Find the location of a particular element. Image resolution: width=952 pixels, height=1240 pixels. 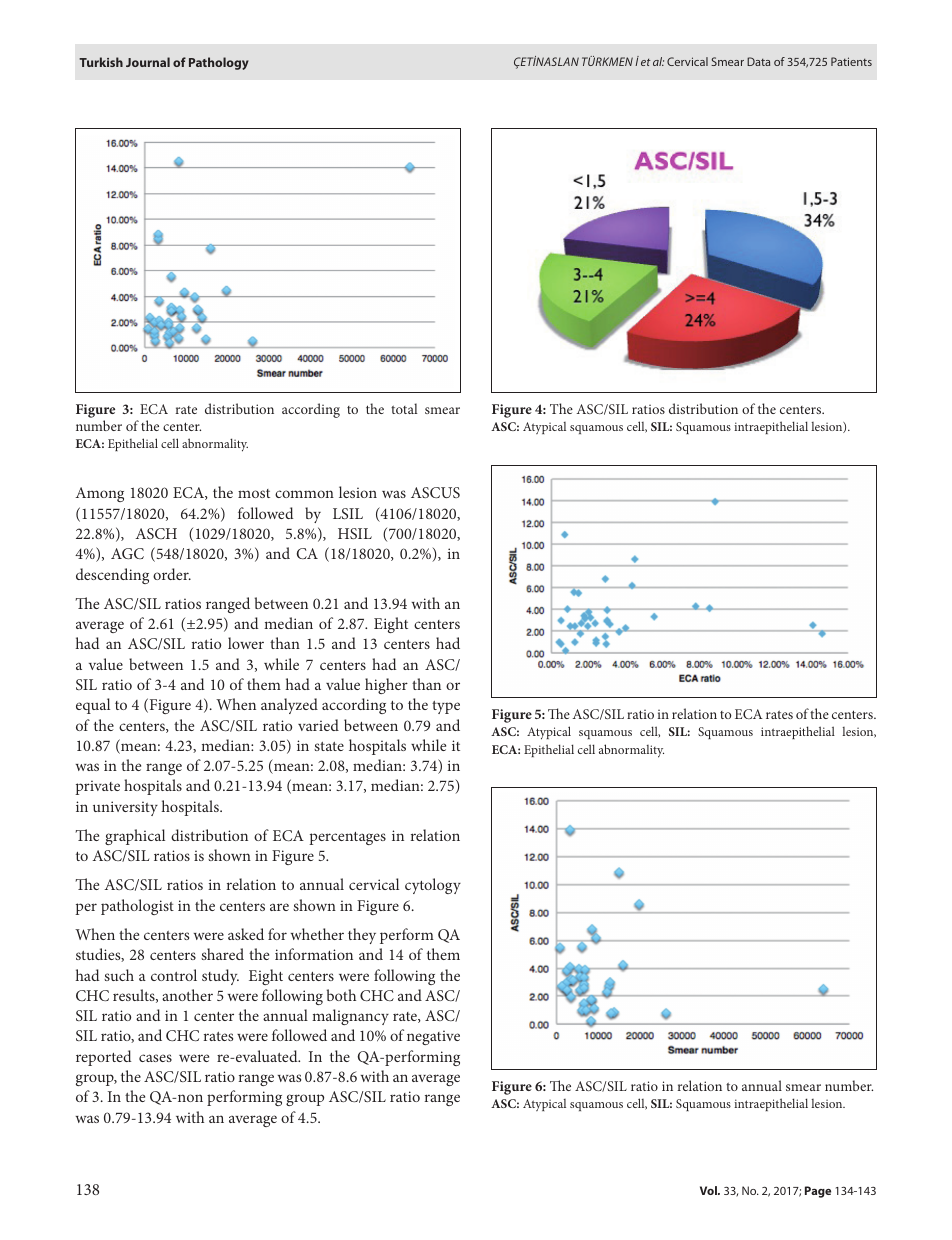

negative is located at coordinates (433, 1037).
